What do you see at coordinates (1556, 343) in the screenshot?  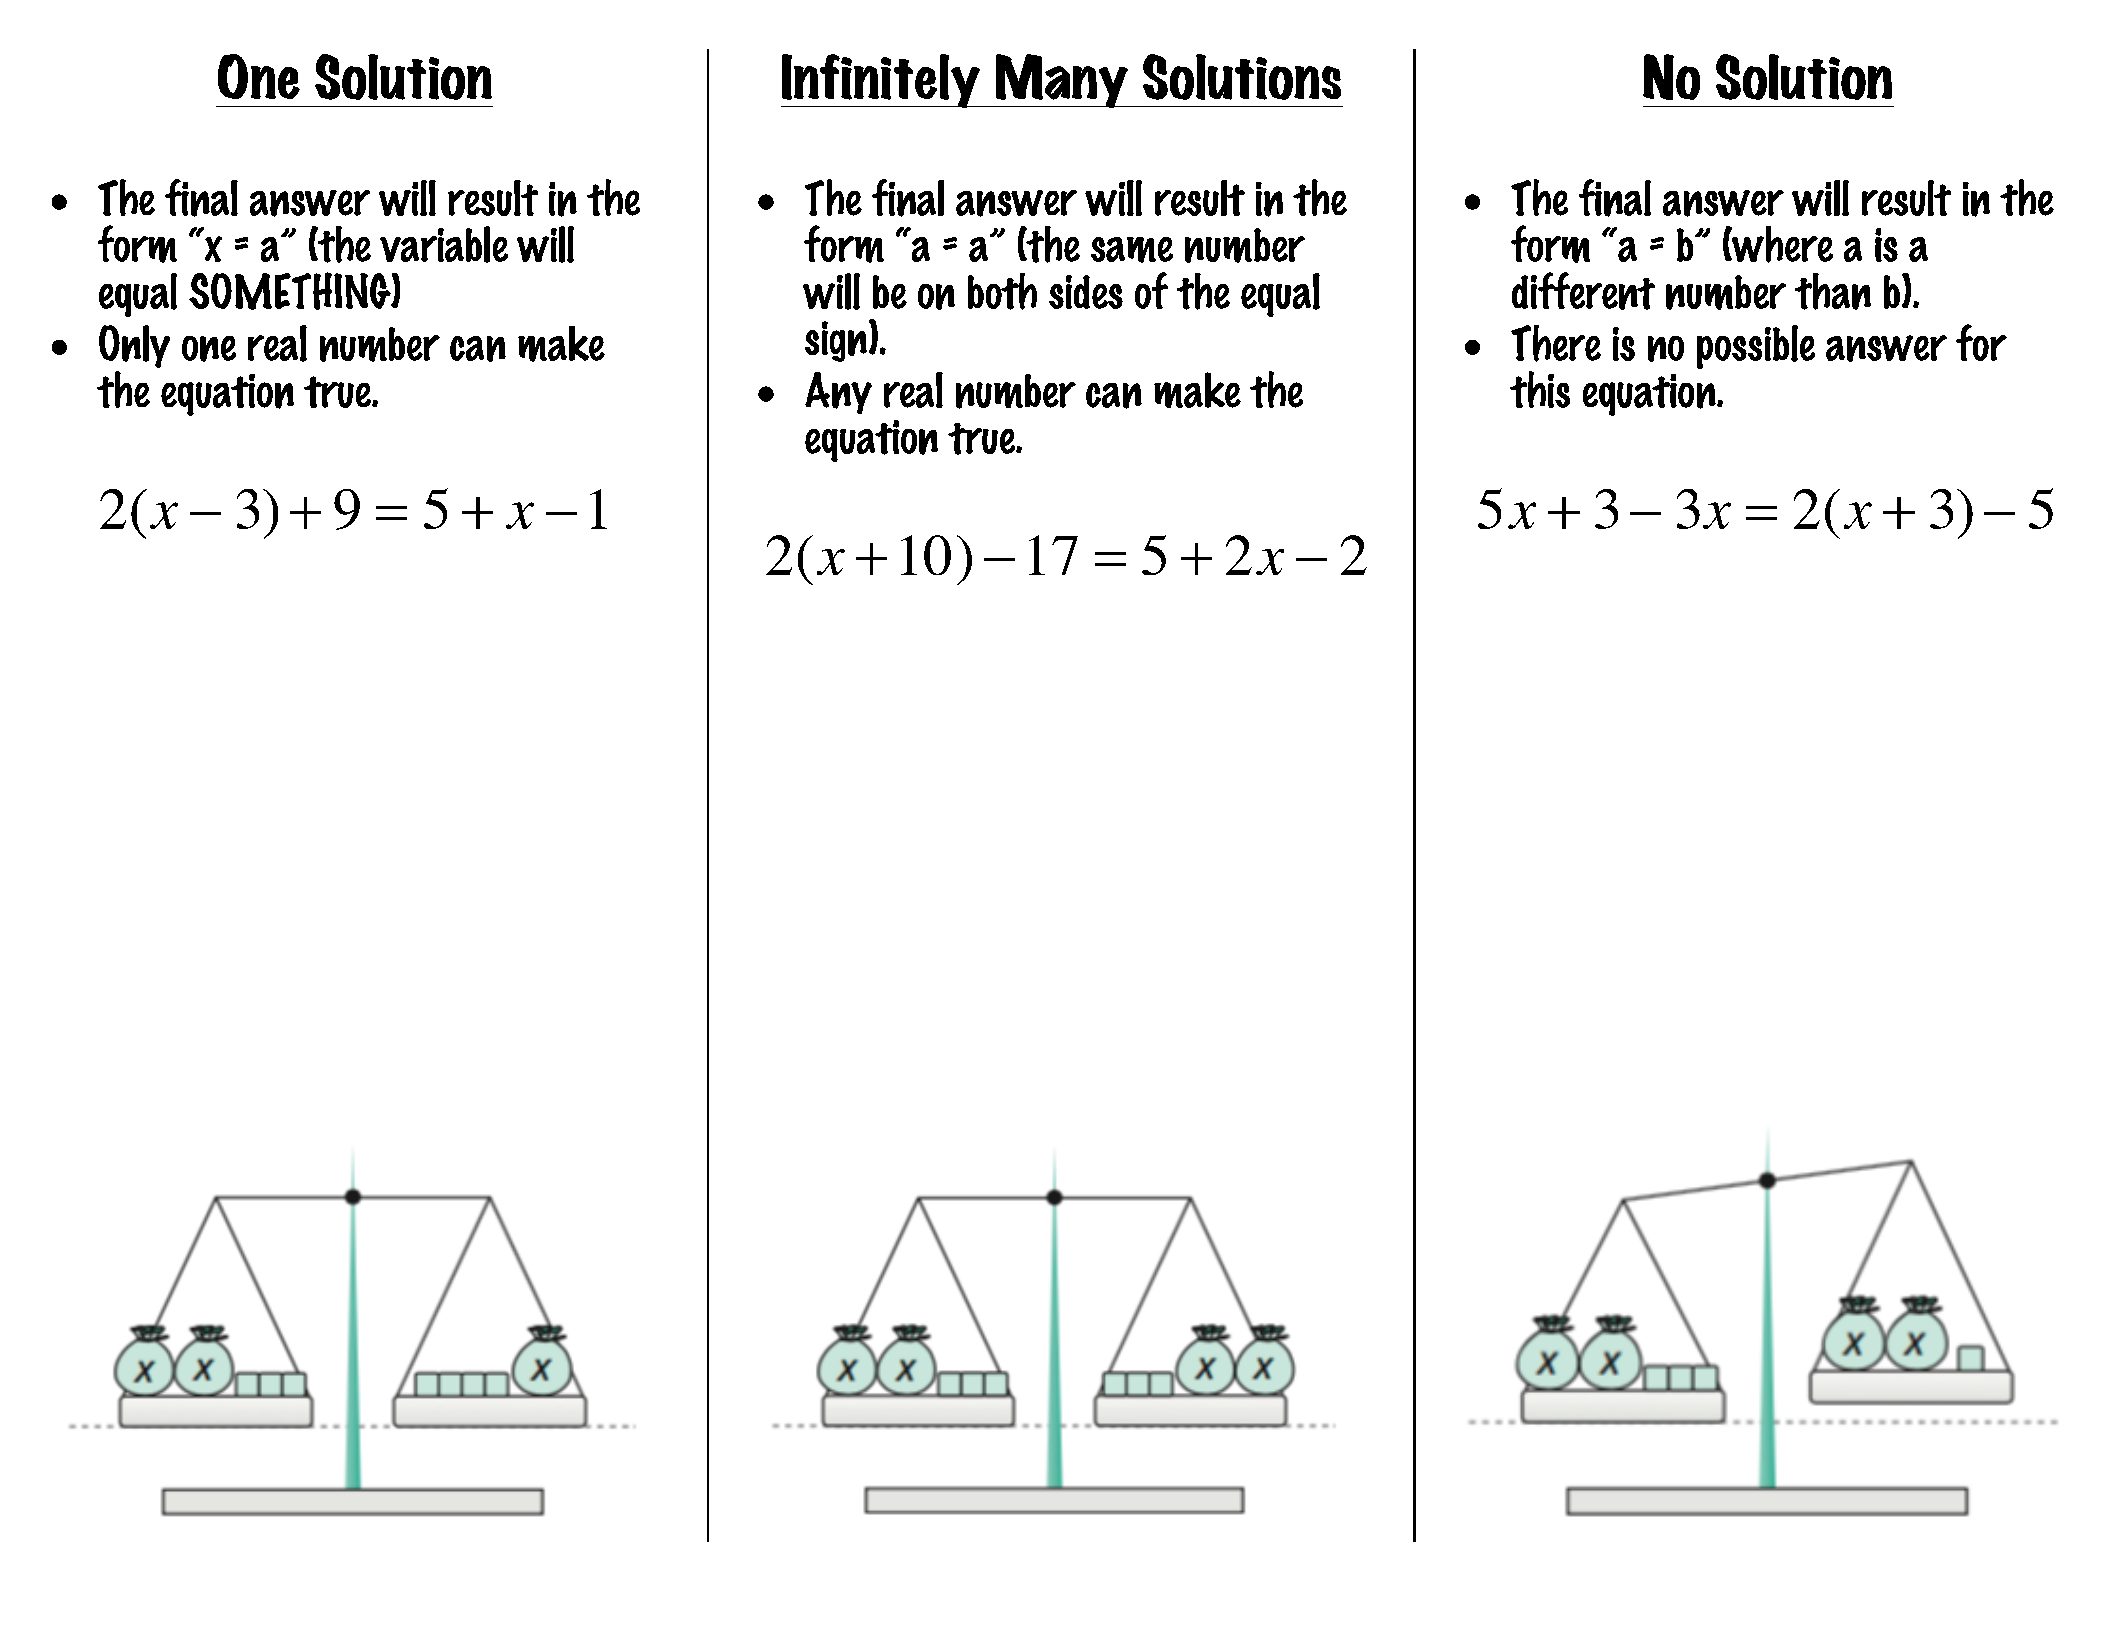 I see `There` at bounding box center [1556, 343].
